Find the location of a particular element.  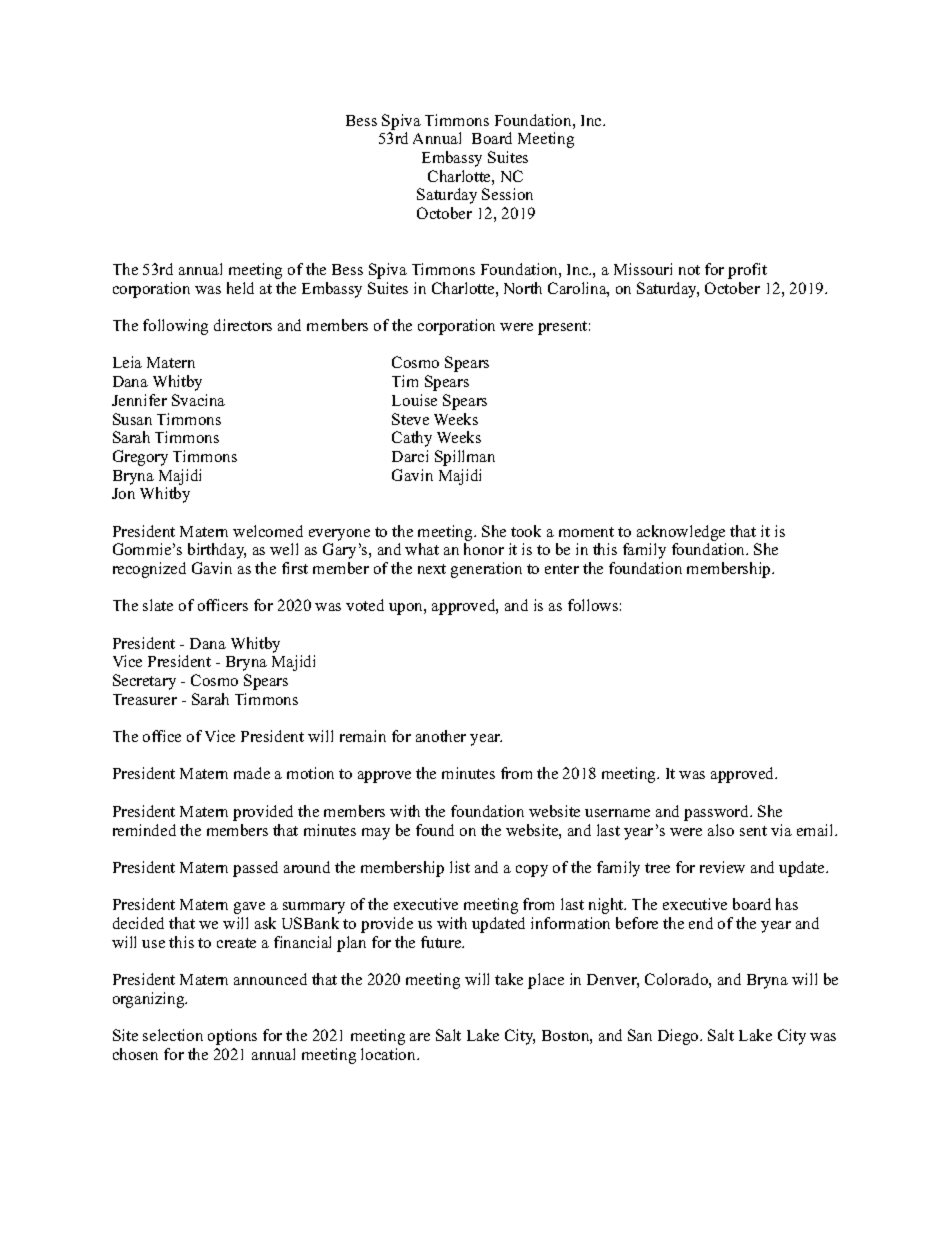

acknowledge is located at coordinates (681, 533).
